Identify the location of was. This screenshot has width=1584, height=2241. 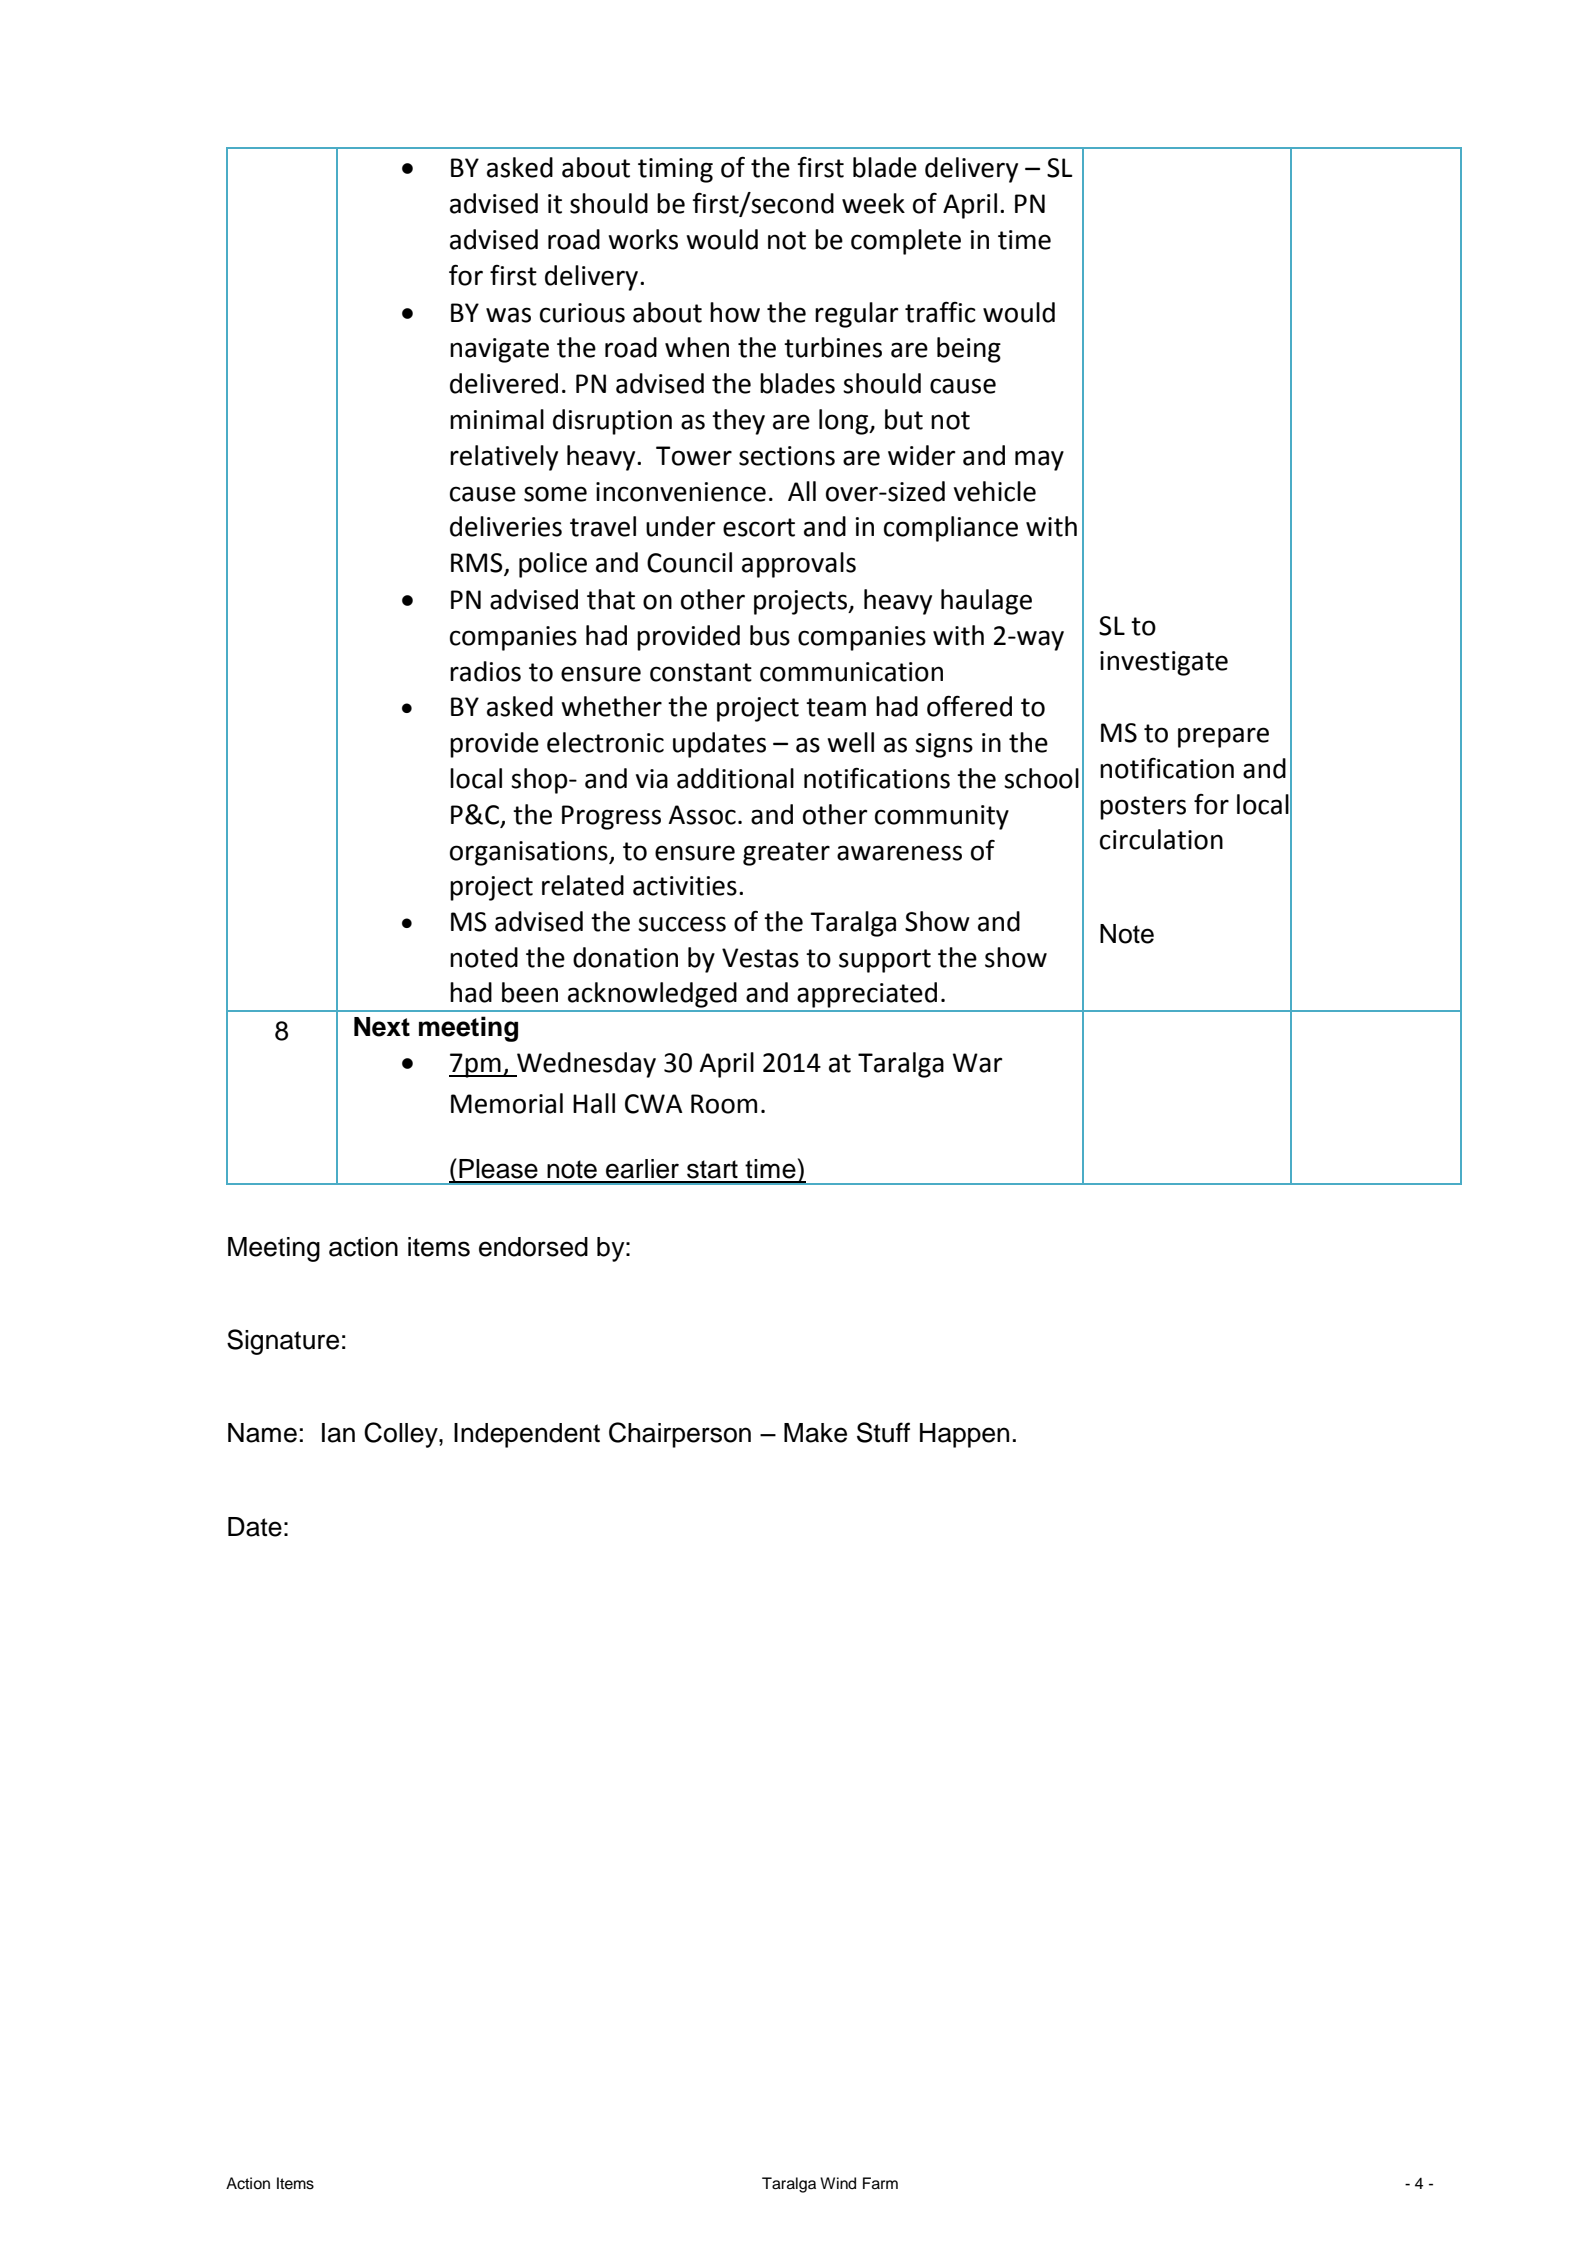
(508, 315).
